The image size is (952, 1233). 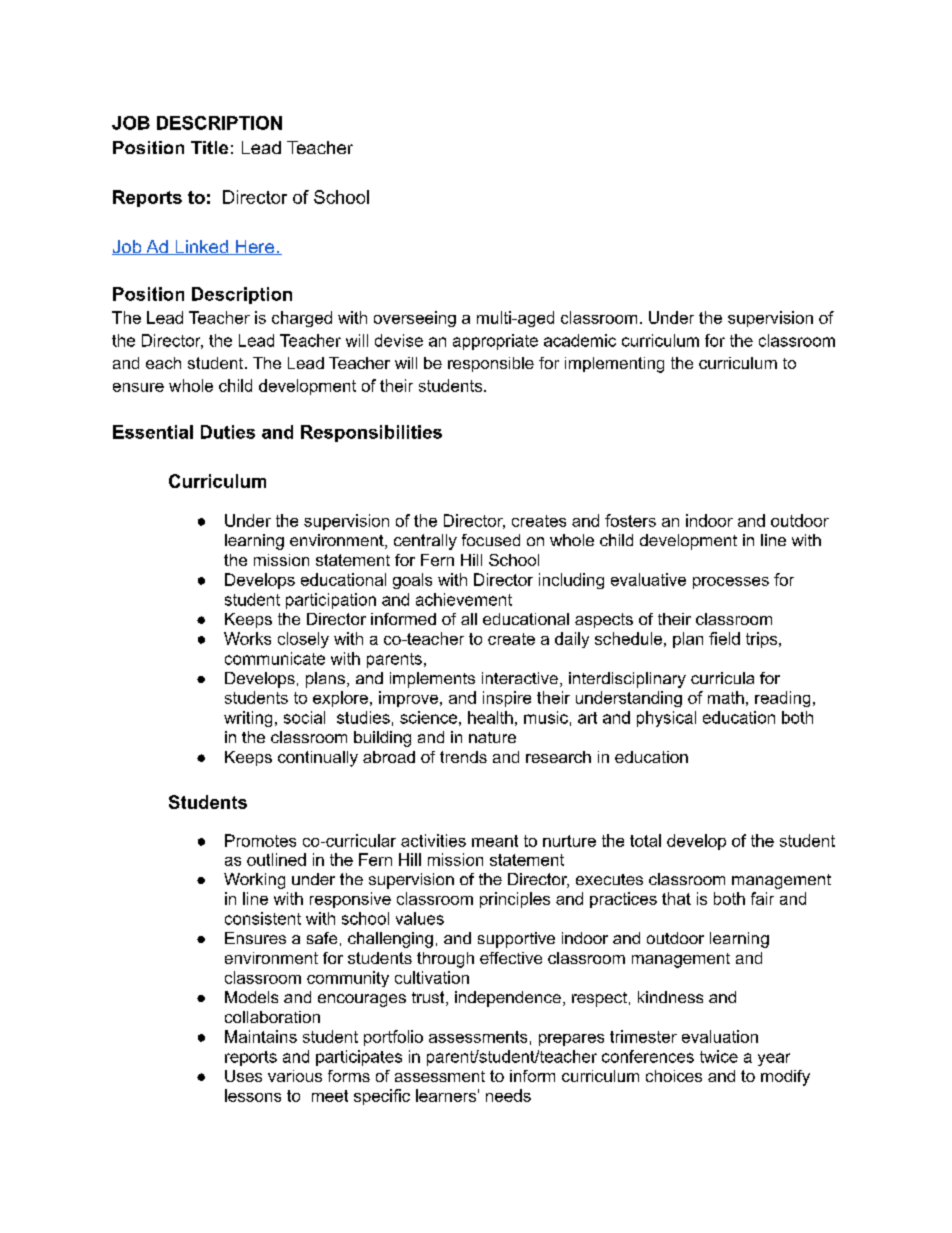 I want to click on Duties, so click(x=228, y=432).
